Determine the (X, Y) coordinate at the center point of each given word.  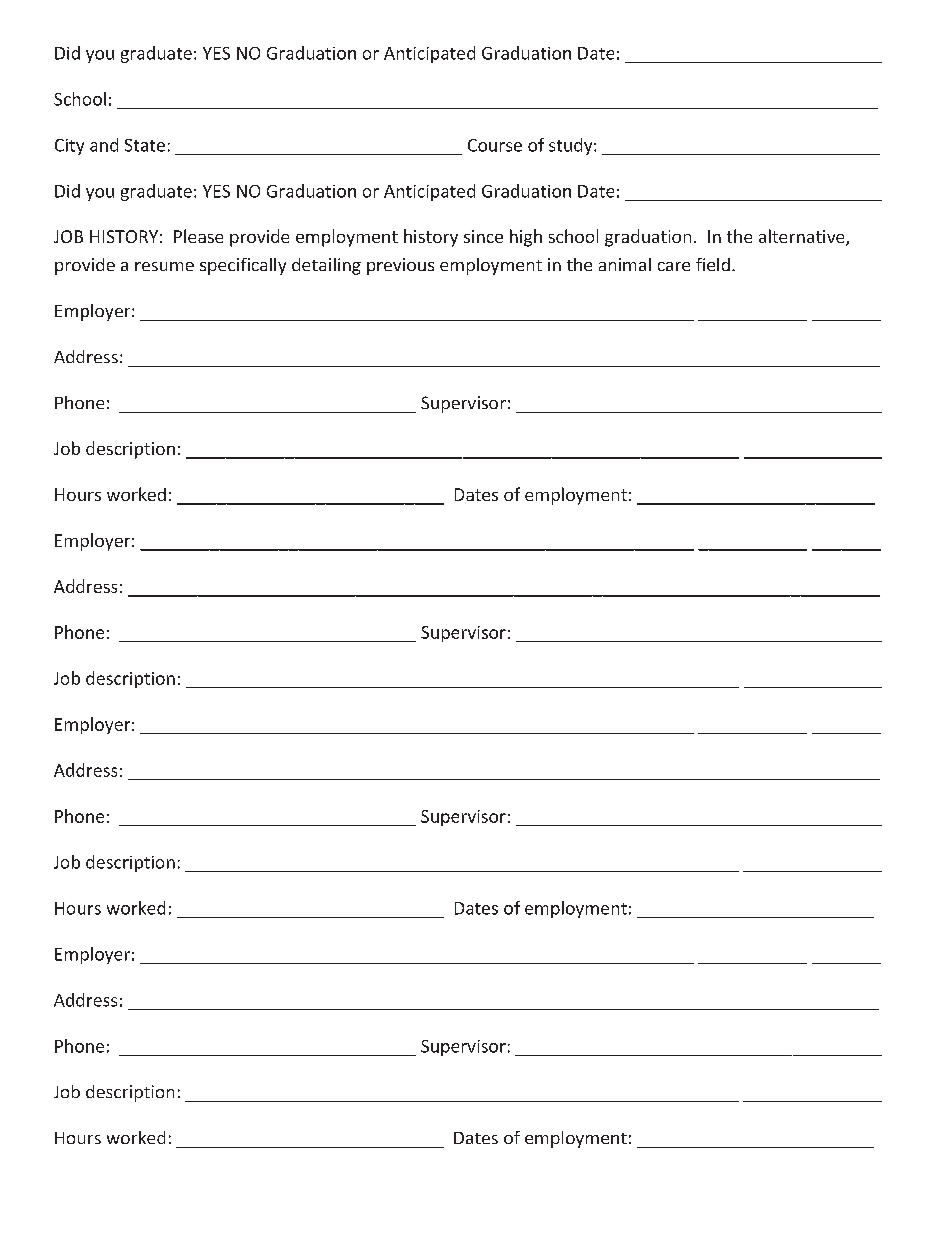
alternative (803, 237)
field (713, 264)
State (145, 145)
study (572, 146)
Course (495, 145)
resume (164, 266)
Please (198, 236)
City (69, 147)
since (483, 236)
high (526, 238)
